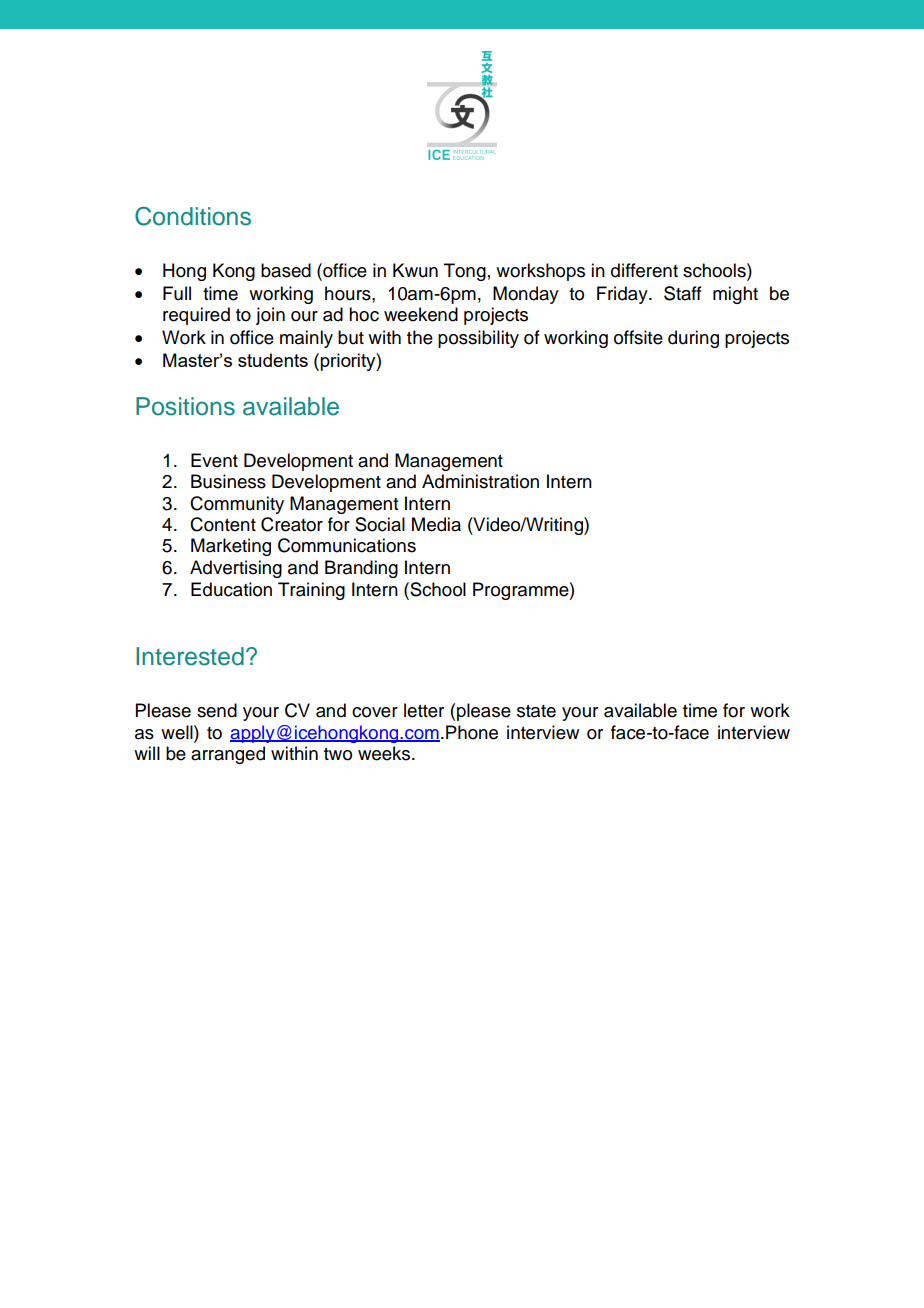 The width and height of the image is (924, 1308). Describe the element at coordinates (228, 481) in the image. I see `Business` at that location.
